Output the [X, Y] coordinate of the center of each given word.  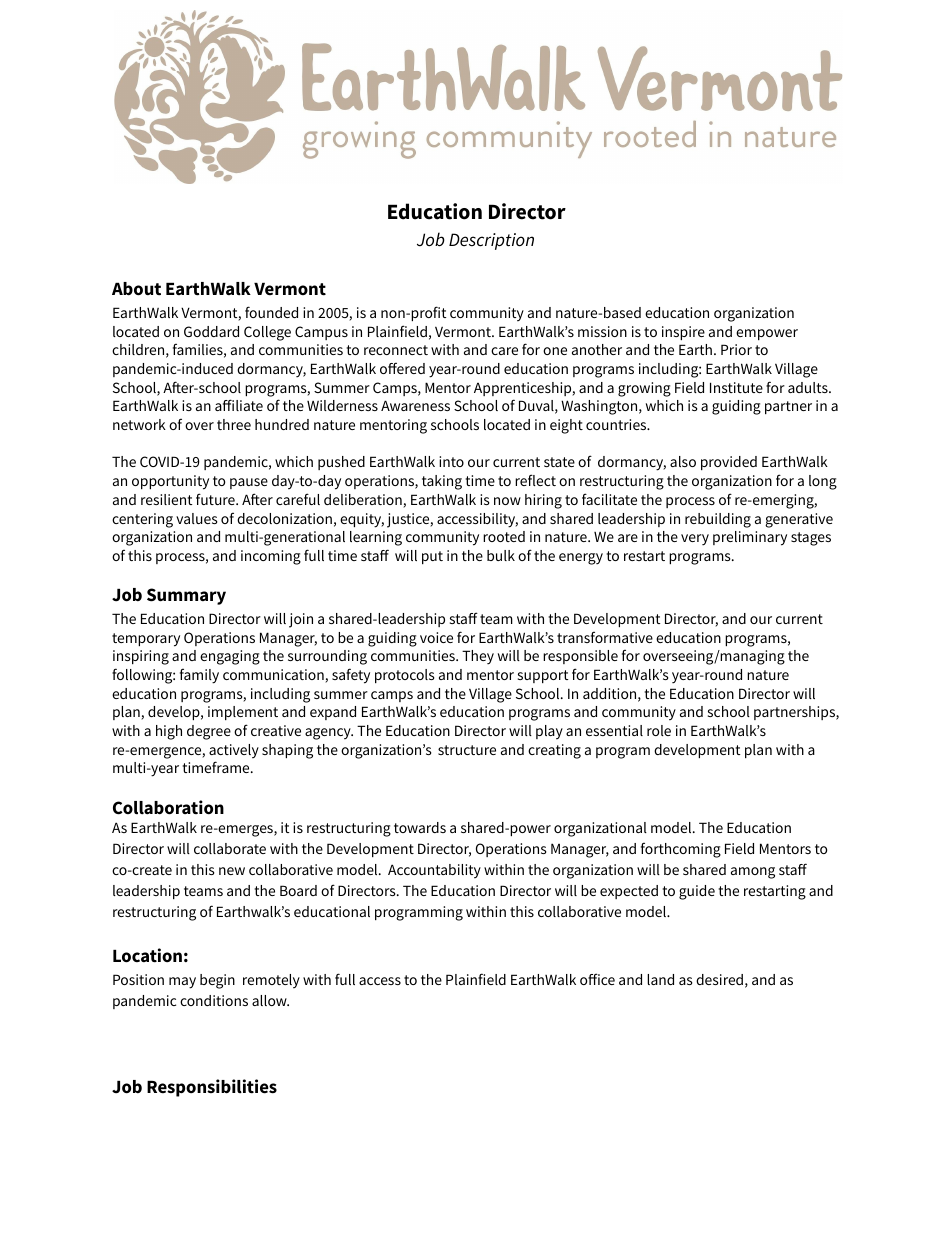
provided [729, 463]
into [451, 461]
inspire [683, 333]
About [136, 289]
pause [249, 483]
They [478, 657]
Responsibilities [212, 1088]
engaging [230, 657]
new [232, 871]
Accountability [434, 871]
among [753, 873]
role [659, 730]
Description [491, 241]
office [597, 979]
